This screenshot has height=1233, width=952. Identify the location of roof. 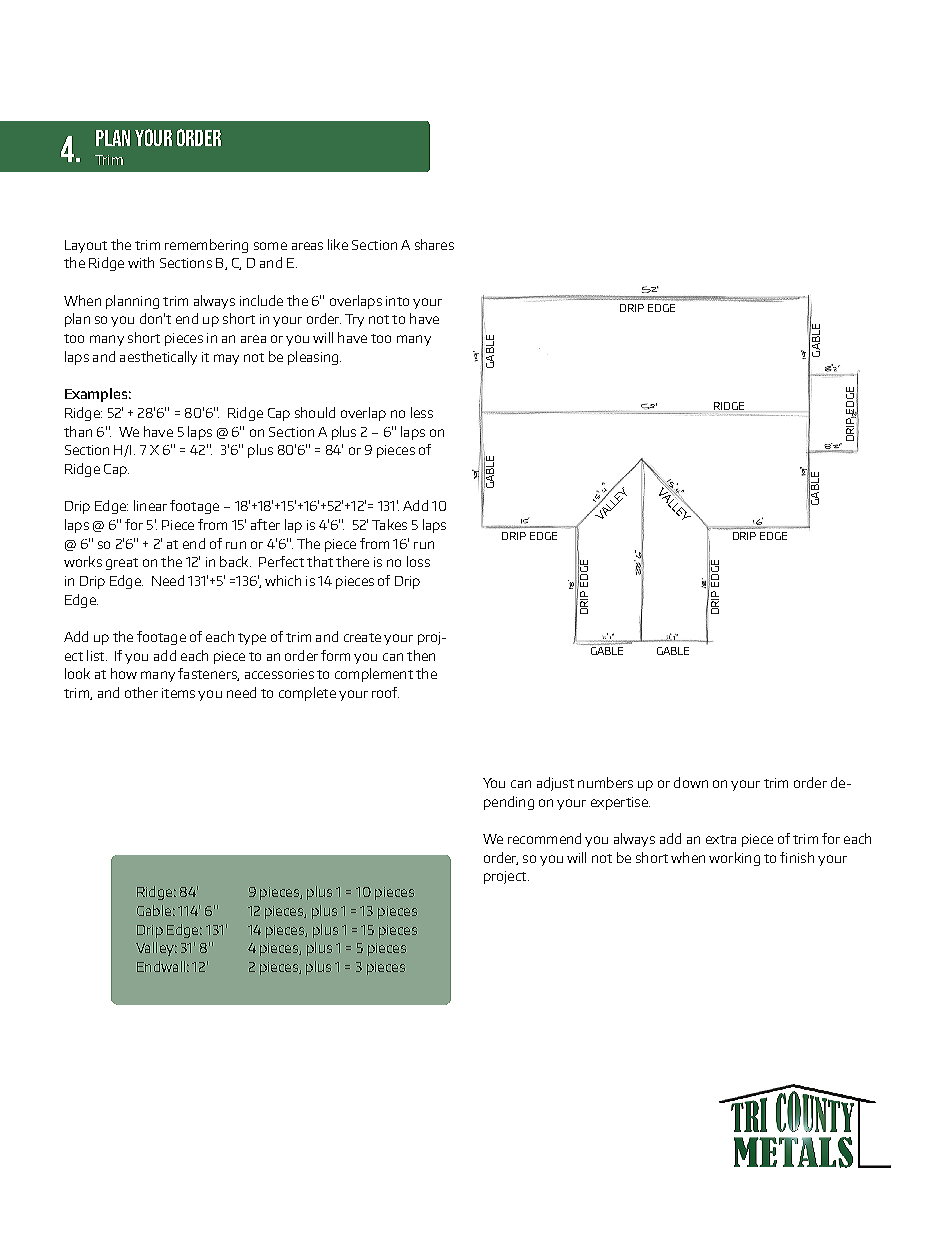
(385, 692).
